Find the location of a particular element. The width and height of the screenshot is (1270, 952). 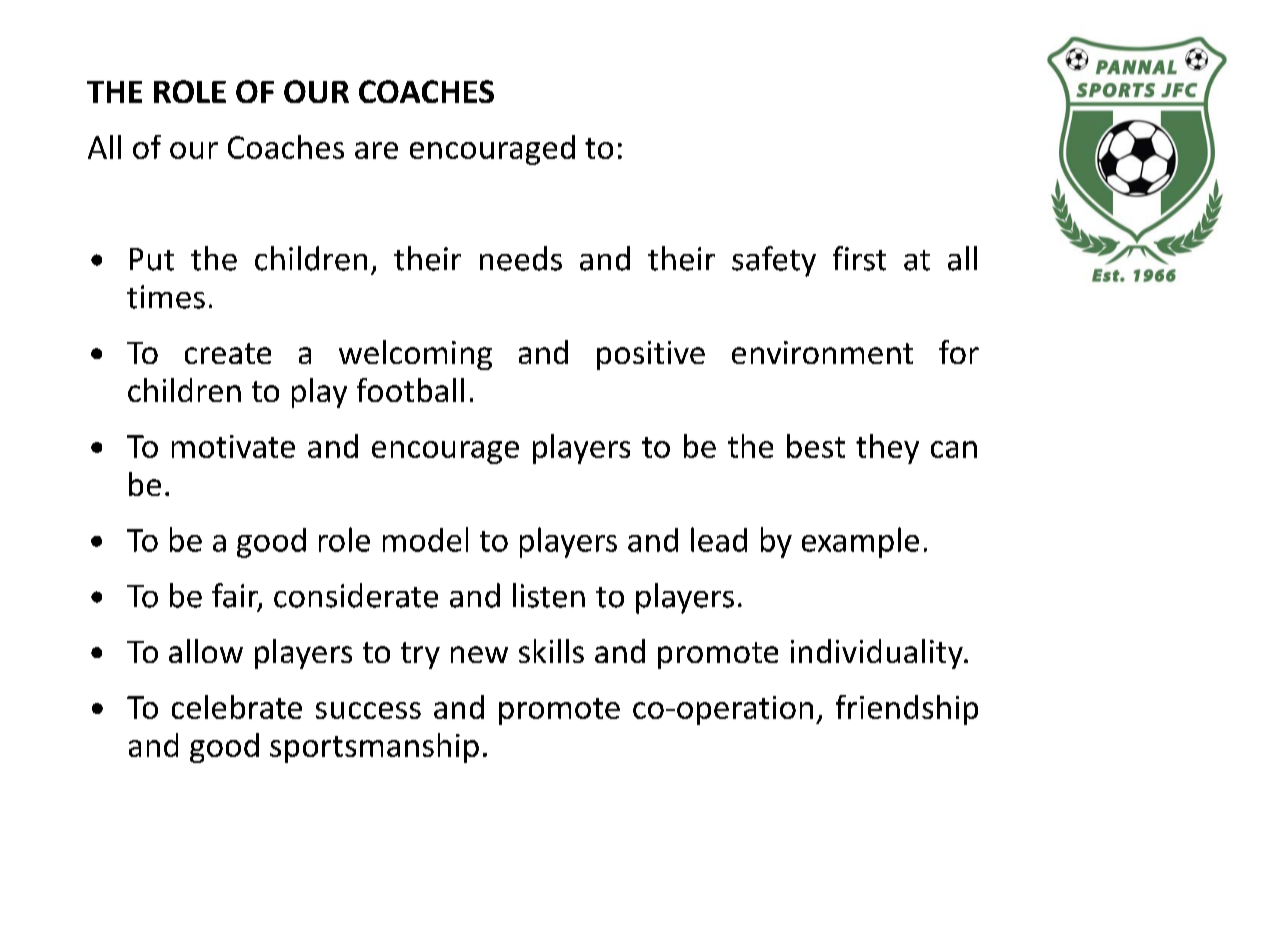

football is located at coordinates (410, 390).
